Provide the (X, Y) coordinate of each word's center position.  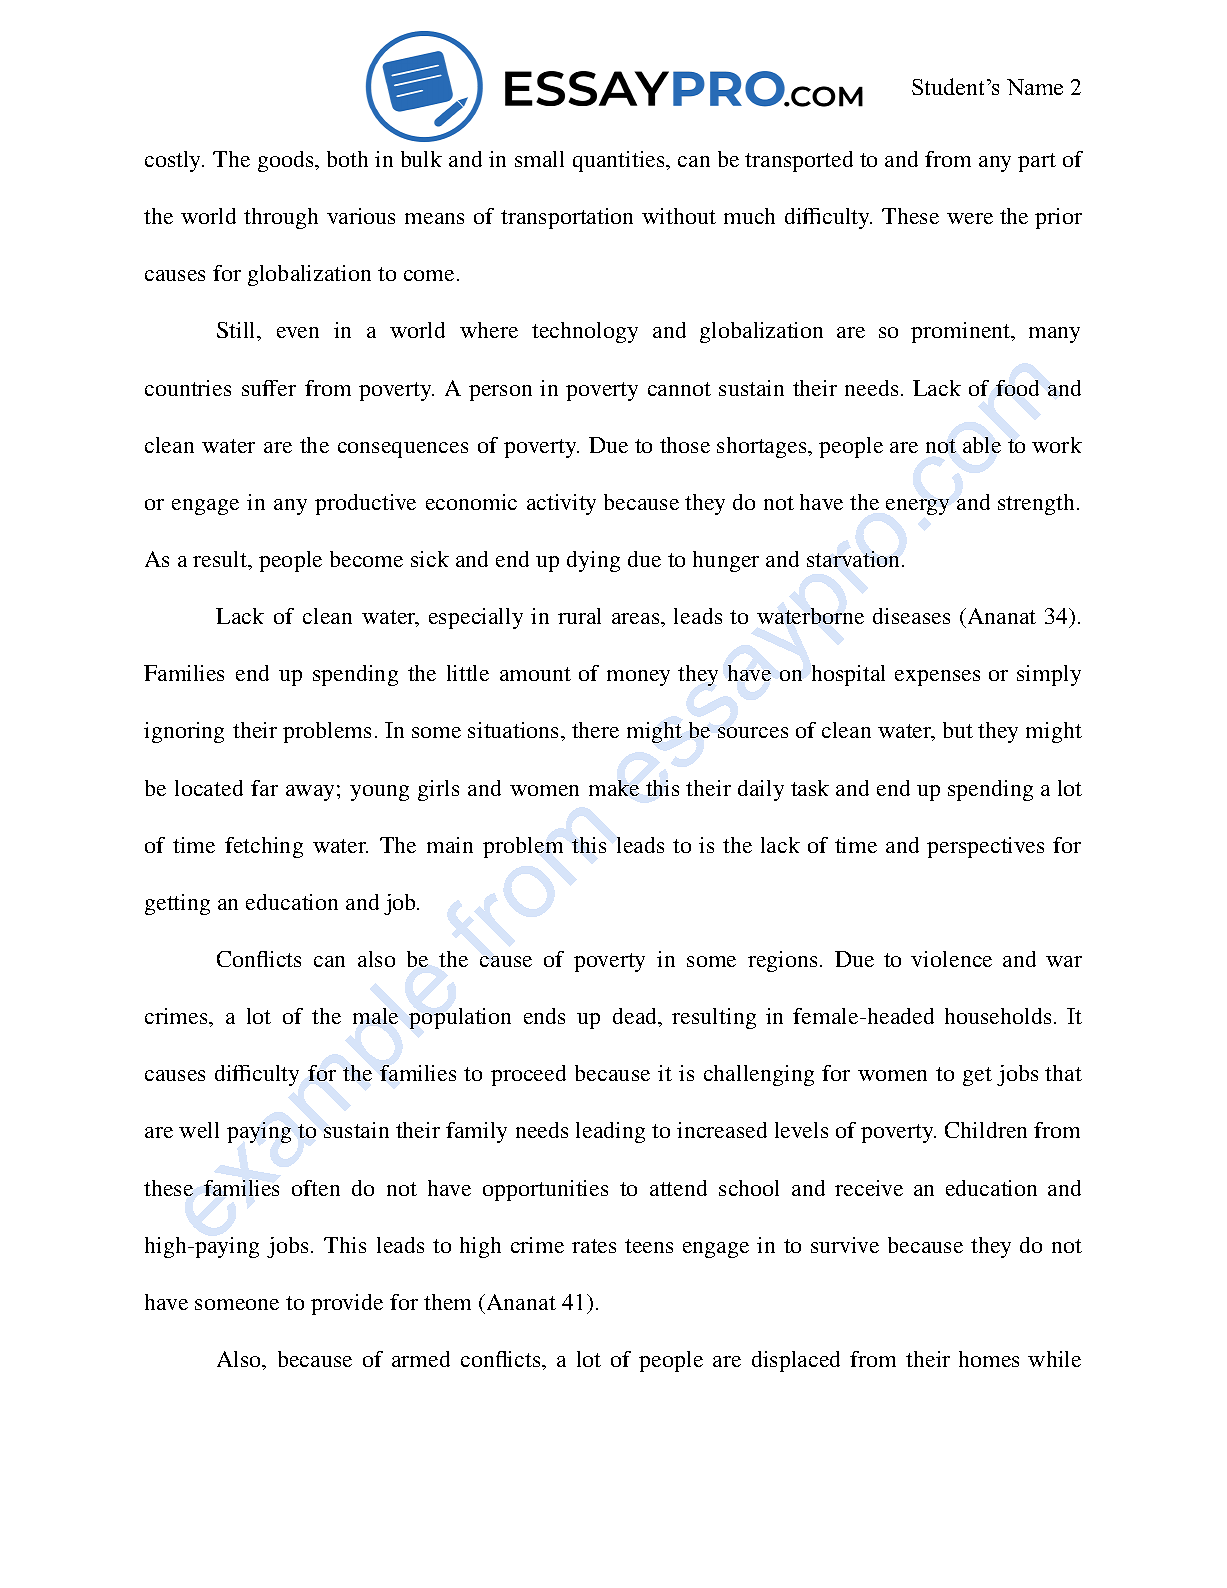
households (998, 1016)
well (199, 1130)
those (685, 445)
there (595, 730)
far (264, 788)
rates (594, 1246)
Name (1035, 87)
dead (636, 1017)
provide (347, 1304)
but (958, 730)
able (982, 445)
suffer (269, 388)
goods (287, 161)
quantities (620, 161)
